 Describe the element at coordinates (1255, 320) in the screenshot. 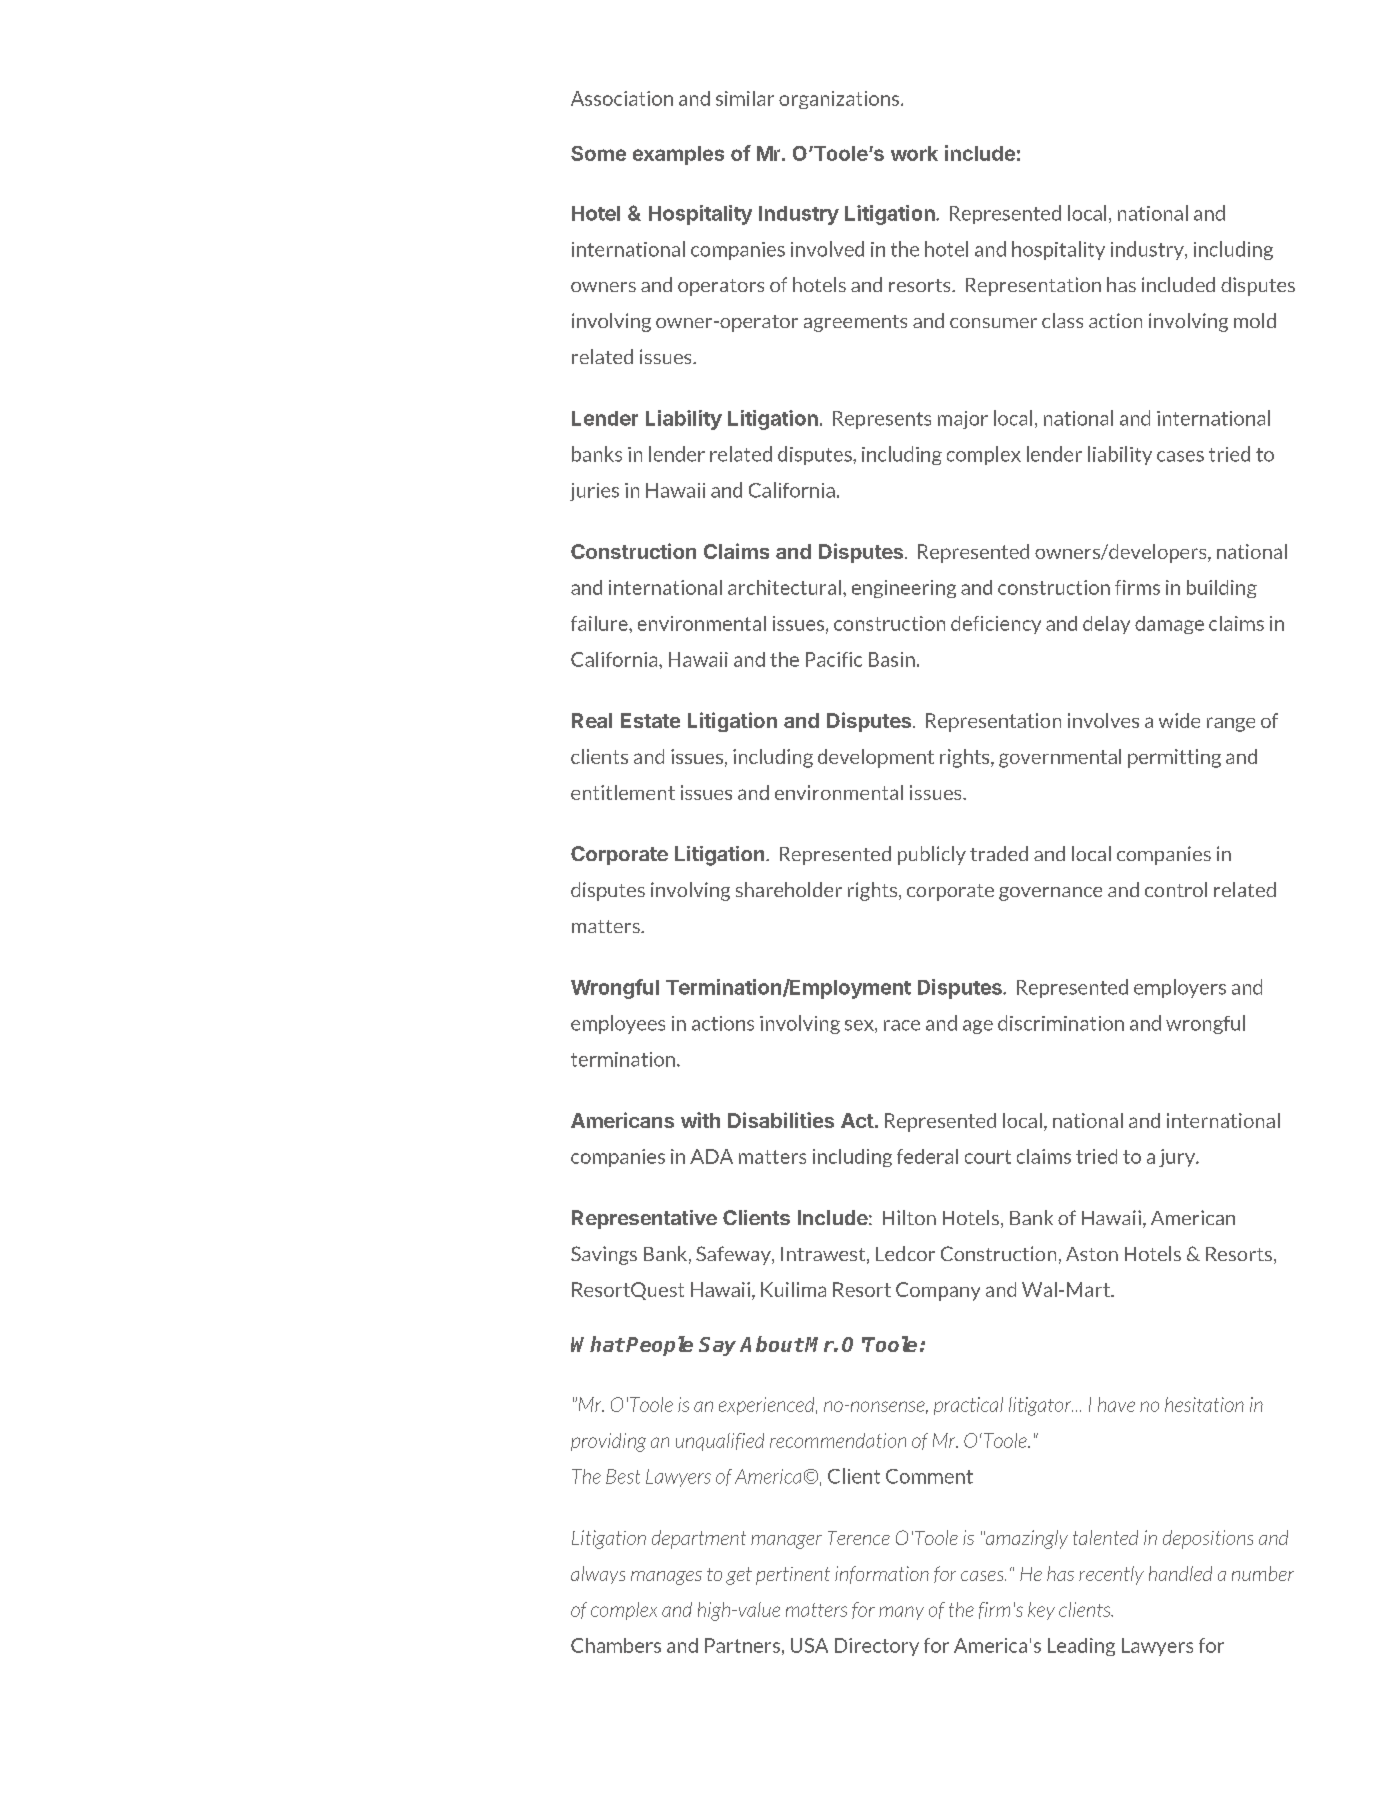

I see `mold` at that location.
